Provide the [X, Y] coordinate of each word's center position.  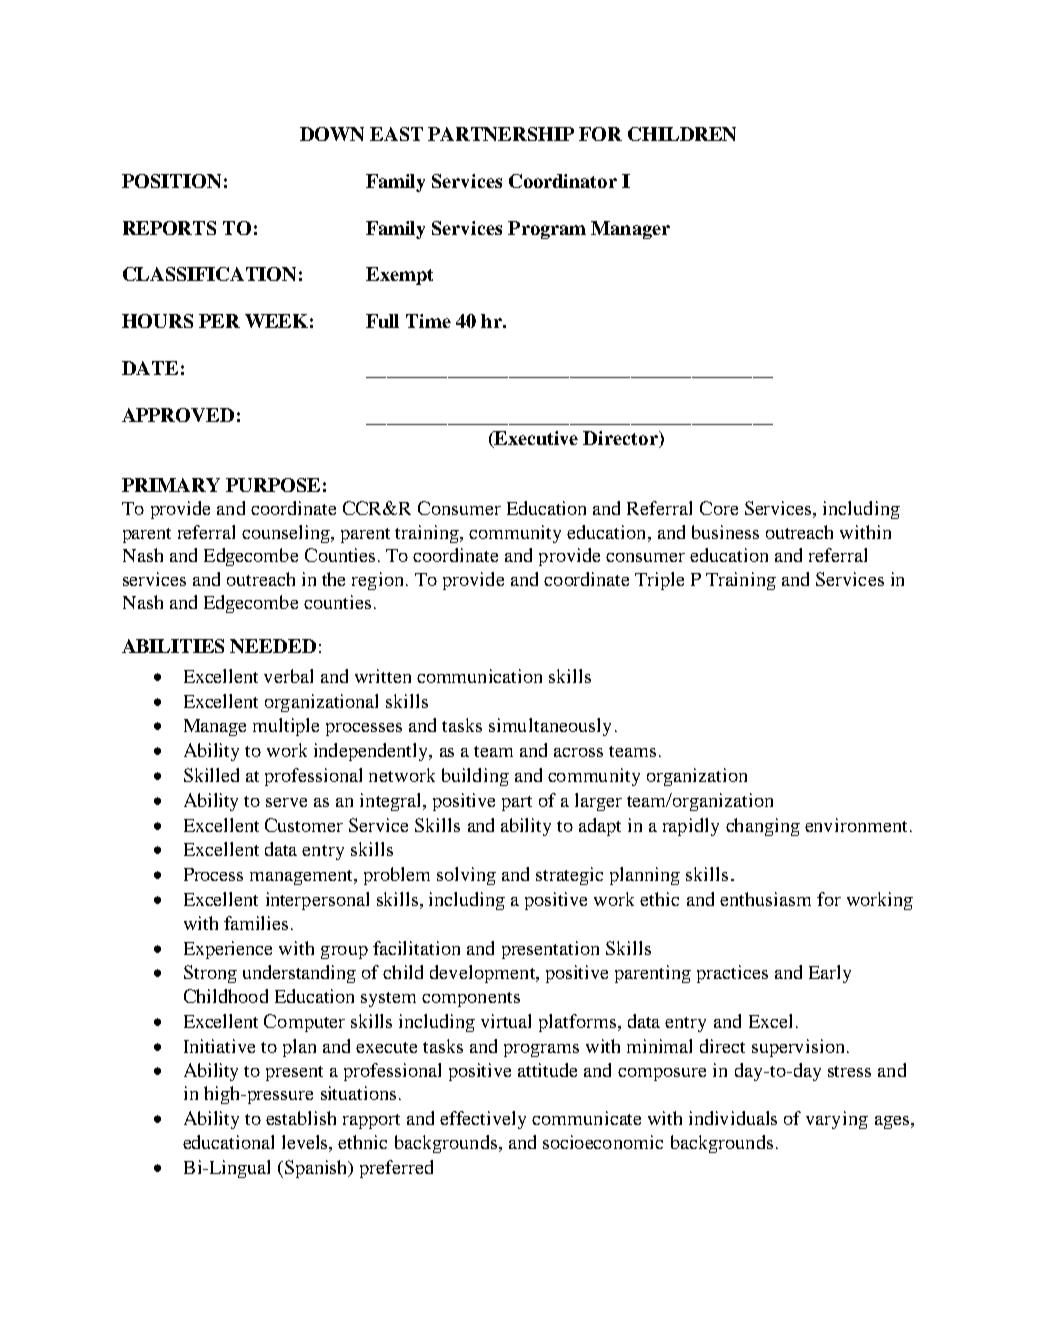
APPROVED [178, 415]
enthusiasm [765, 899]
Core [719, 508]
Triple [659, 581]
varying [837, 1120]
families [256, 923]
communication [479, 676]
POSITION [171, 181]
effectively [483, 1120]
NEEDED [273, 646]
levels [306, 1143]
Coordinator [563, 181]
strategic [569, 876]
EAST [396, 134]
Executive [535, 439]
